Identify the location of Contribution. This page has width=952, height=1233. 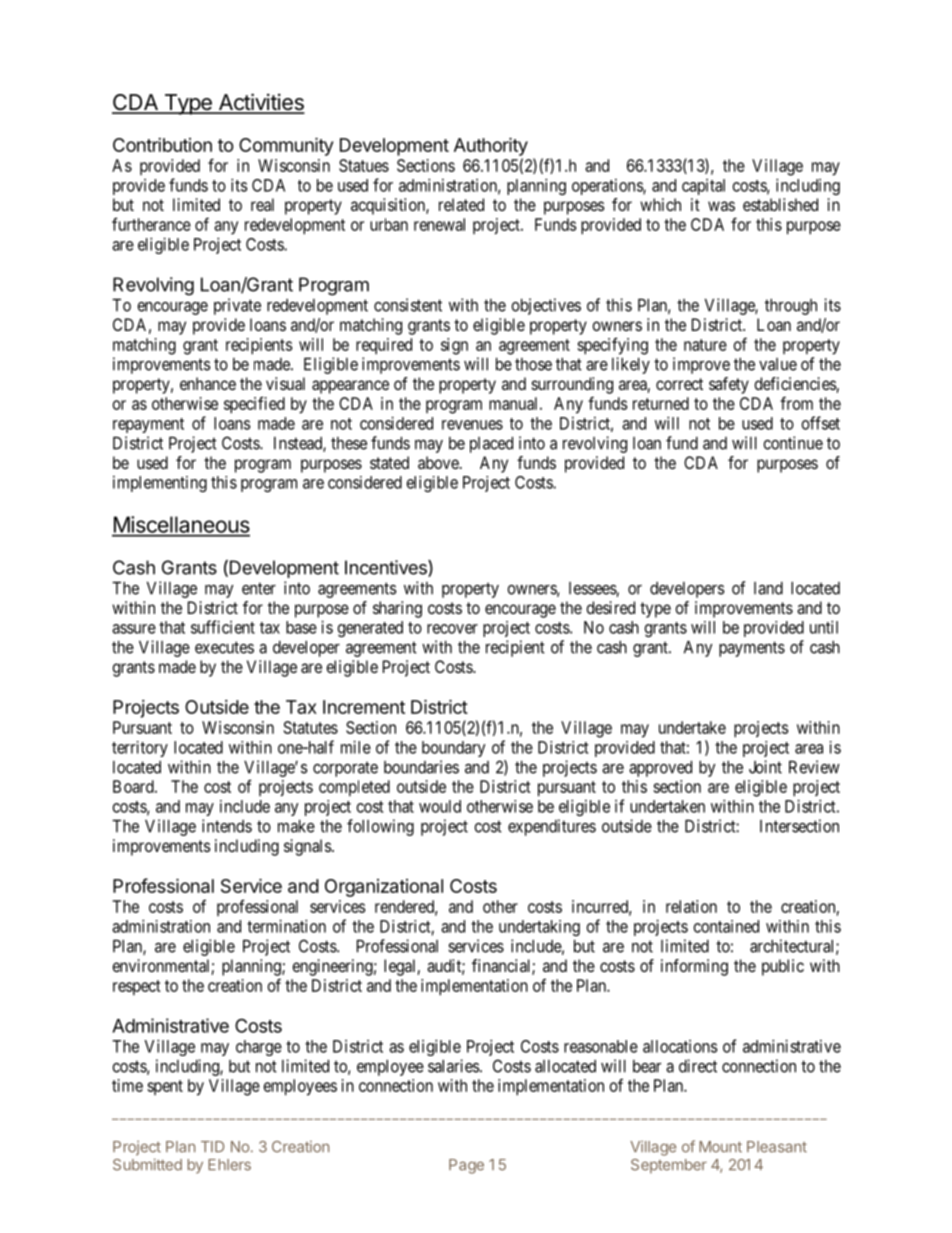
(162, 145).
